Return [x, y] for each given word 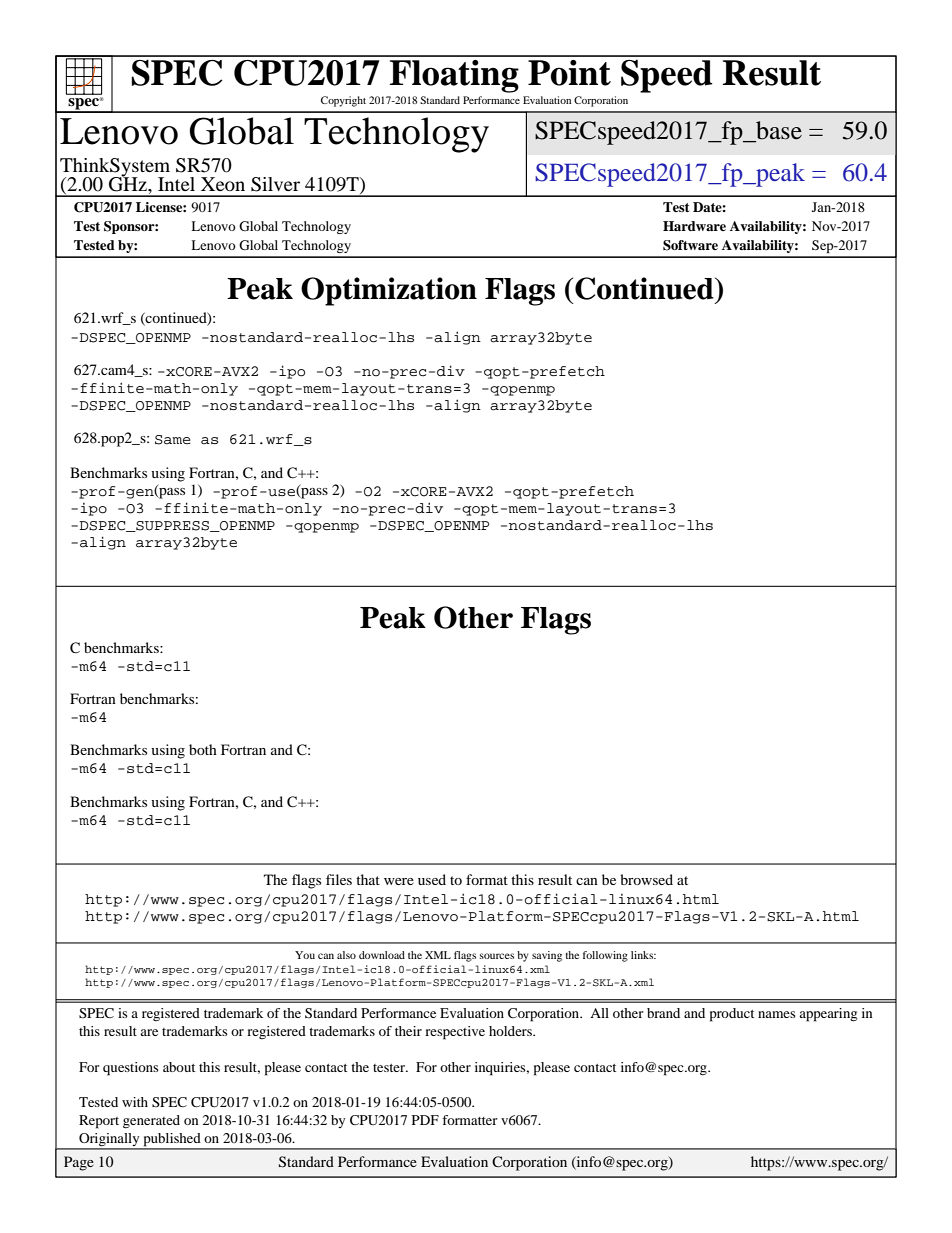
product [732, 1015]
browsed [646, 879]
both [203, 749]
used [432, 879]
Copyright [343, 101]
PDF [425, 1120]
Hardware [694, 226]
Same [173, 440]
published [172, 1141]
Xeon [223, 184]
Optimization [389, 291]
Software [690, 245]
